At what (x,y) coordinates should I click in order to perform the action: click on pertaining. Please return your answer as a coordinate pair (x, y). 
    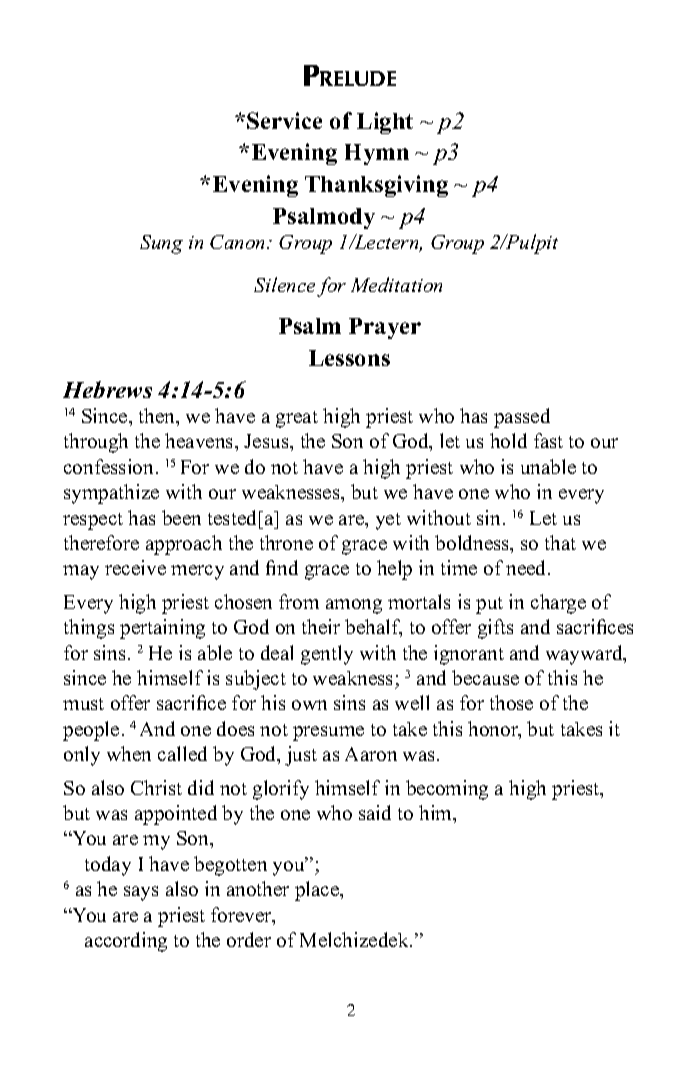
    Looking at the image, I should click on (162, 629).
